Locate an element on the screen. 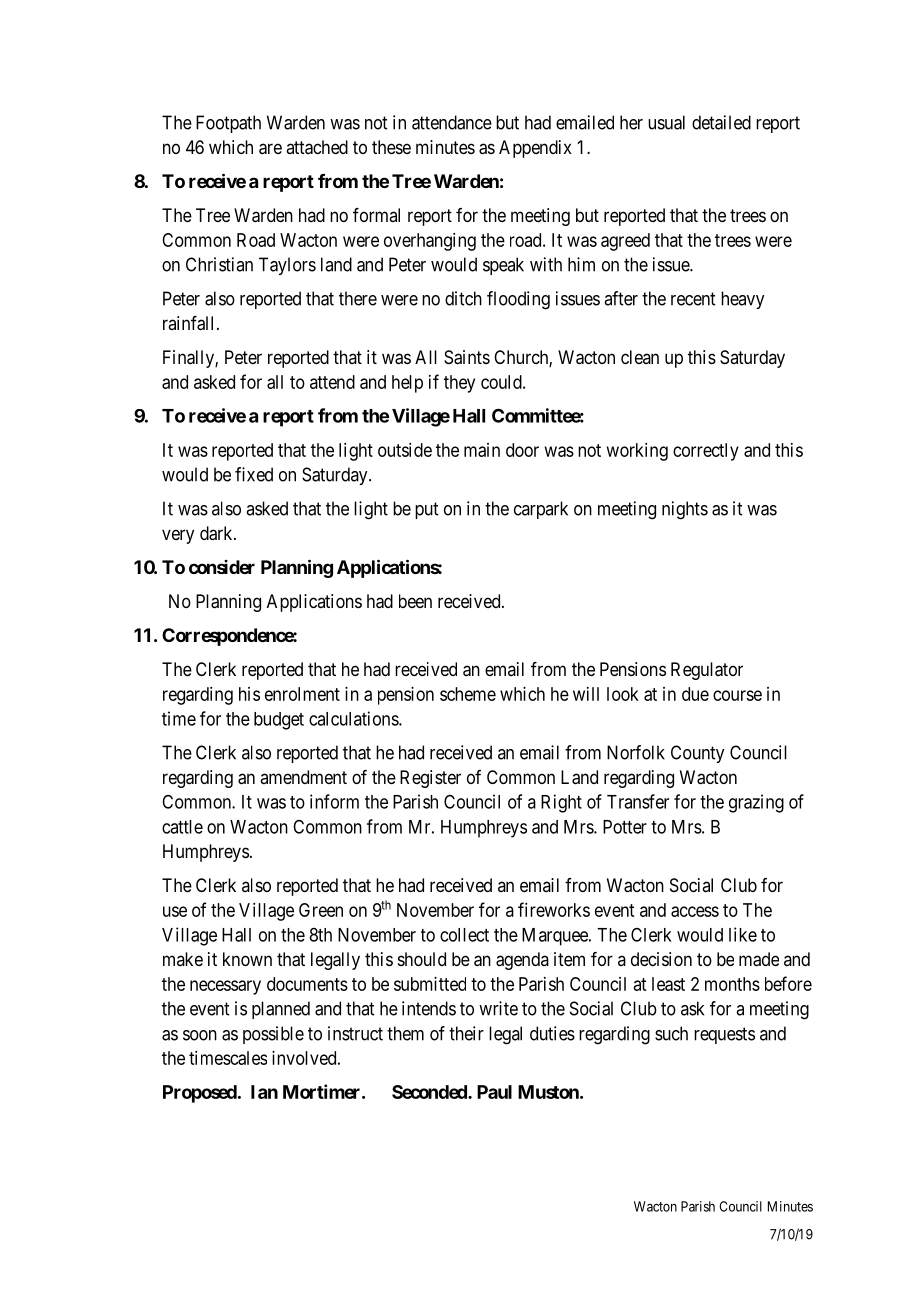  Paul is located at coordinates (494, 1092).
